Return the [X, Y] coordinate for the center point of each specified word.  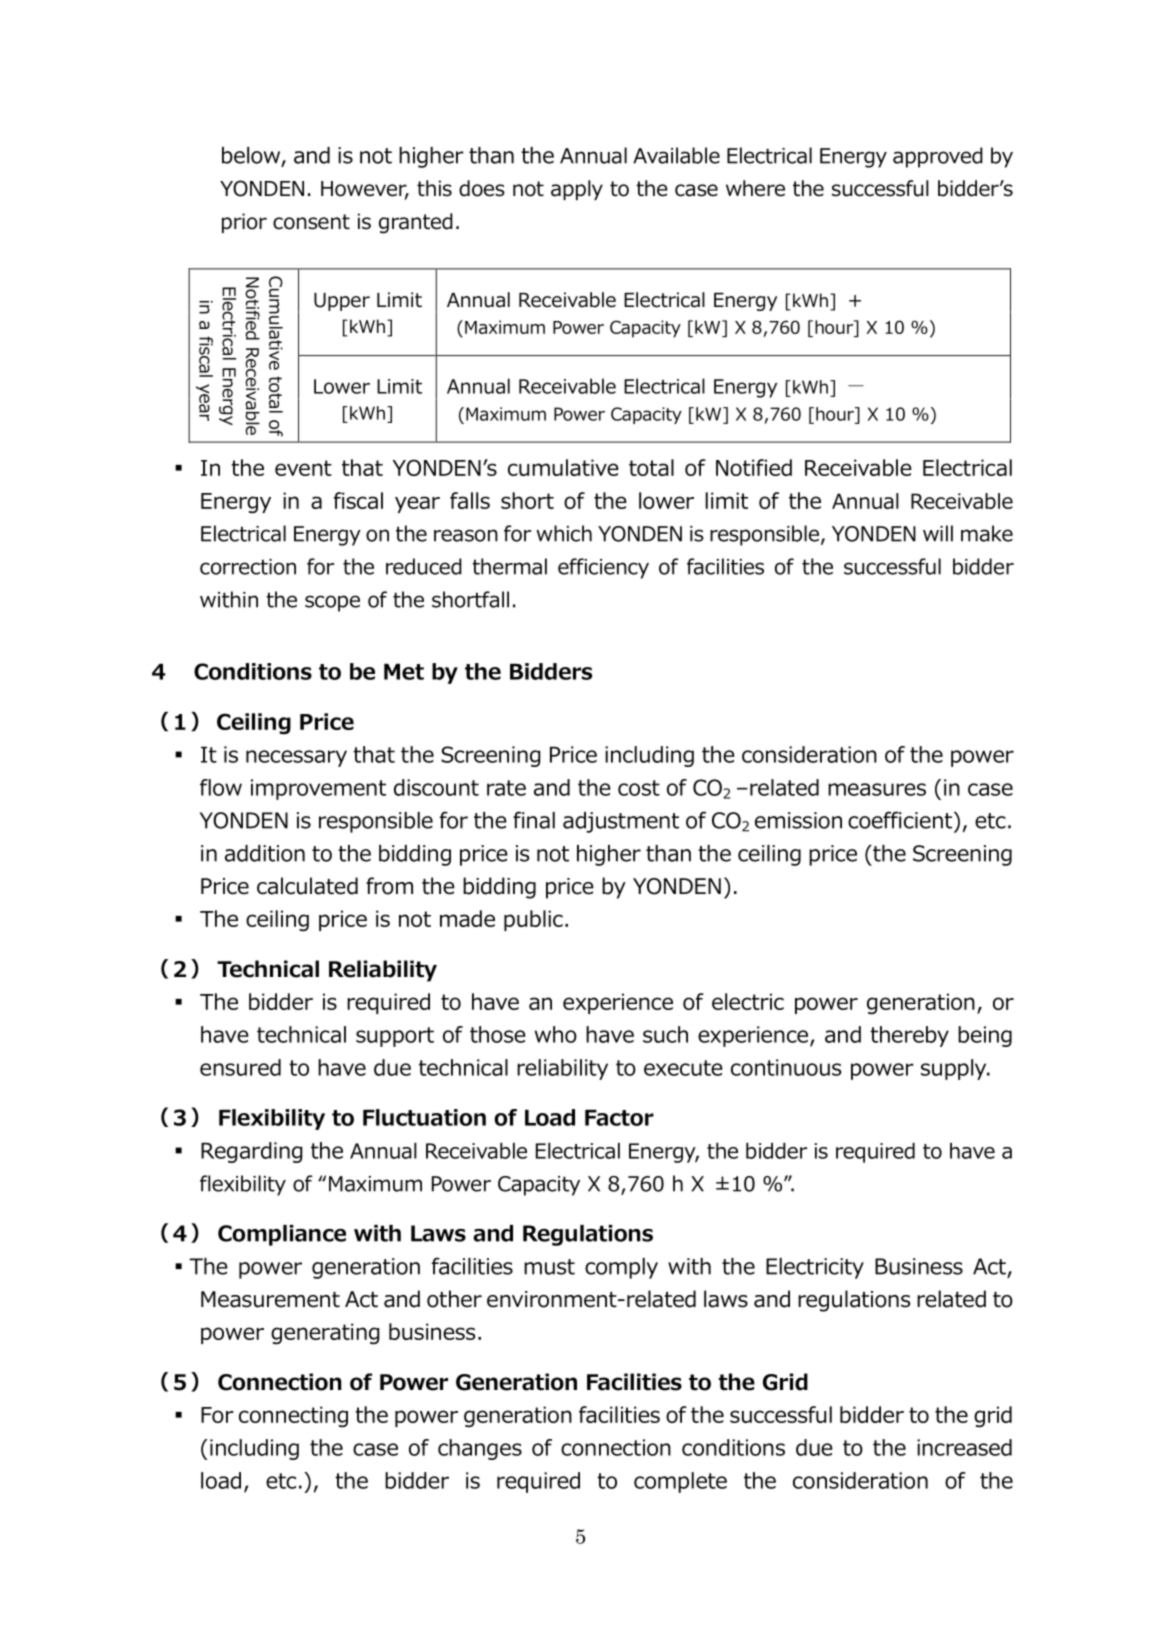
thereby [909, 1036]
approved [938, 157]
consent [311, 222]
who [556, 1034]
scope [332, 603]
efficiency [603, 568]
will [938, 533]
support [395, 1037]
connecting [293, 1416]
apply [577, 190]
